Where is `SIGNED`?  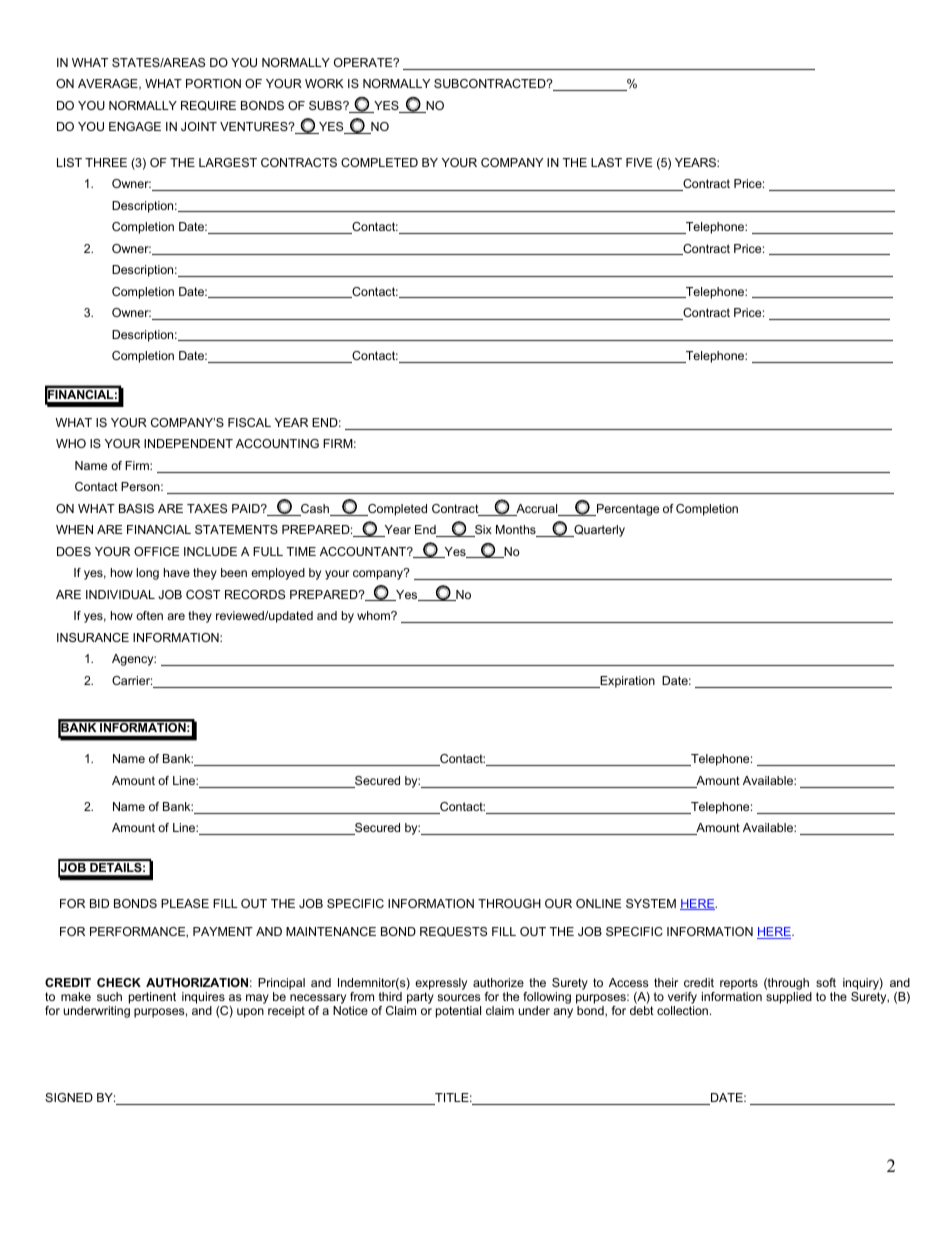 SIGNED is located at coordinates (69, 1097).
